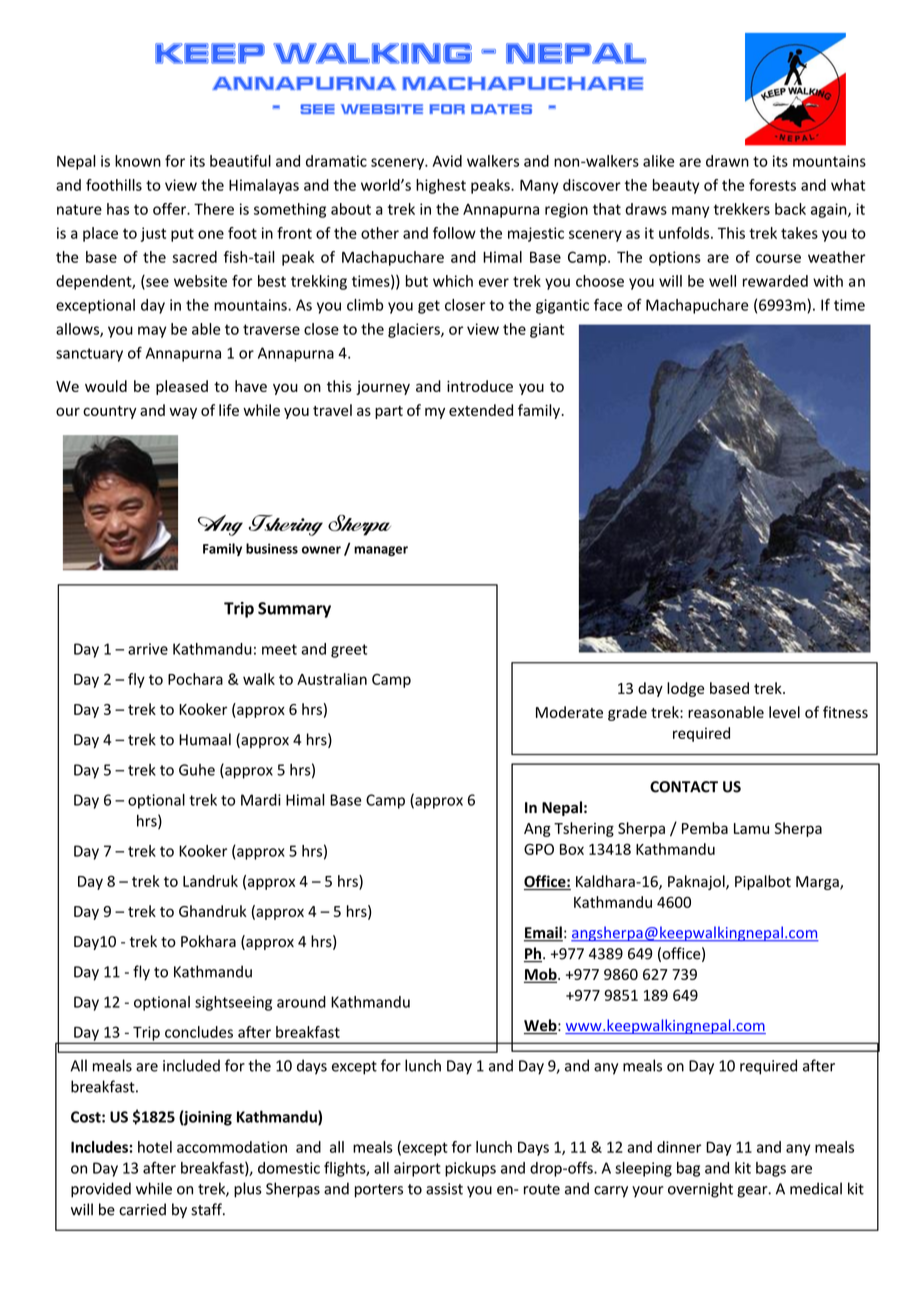 The height and width of the document is (1308, 924). I want to click on bags, so click(771, 1169).
